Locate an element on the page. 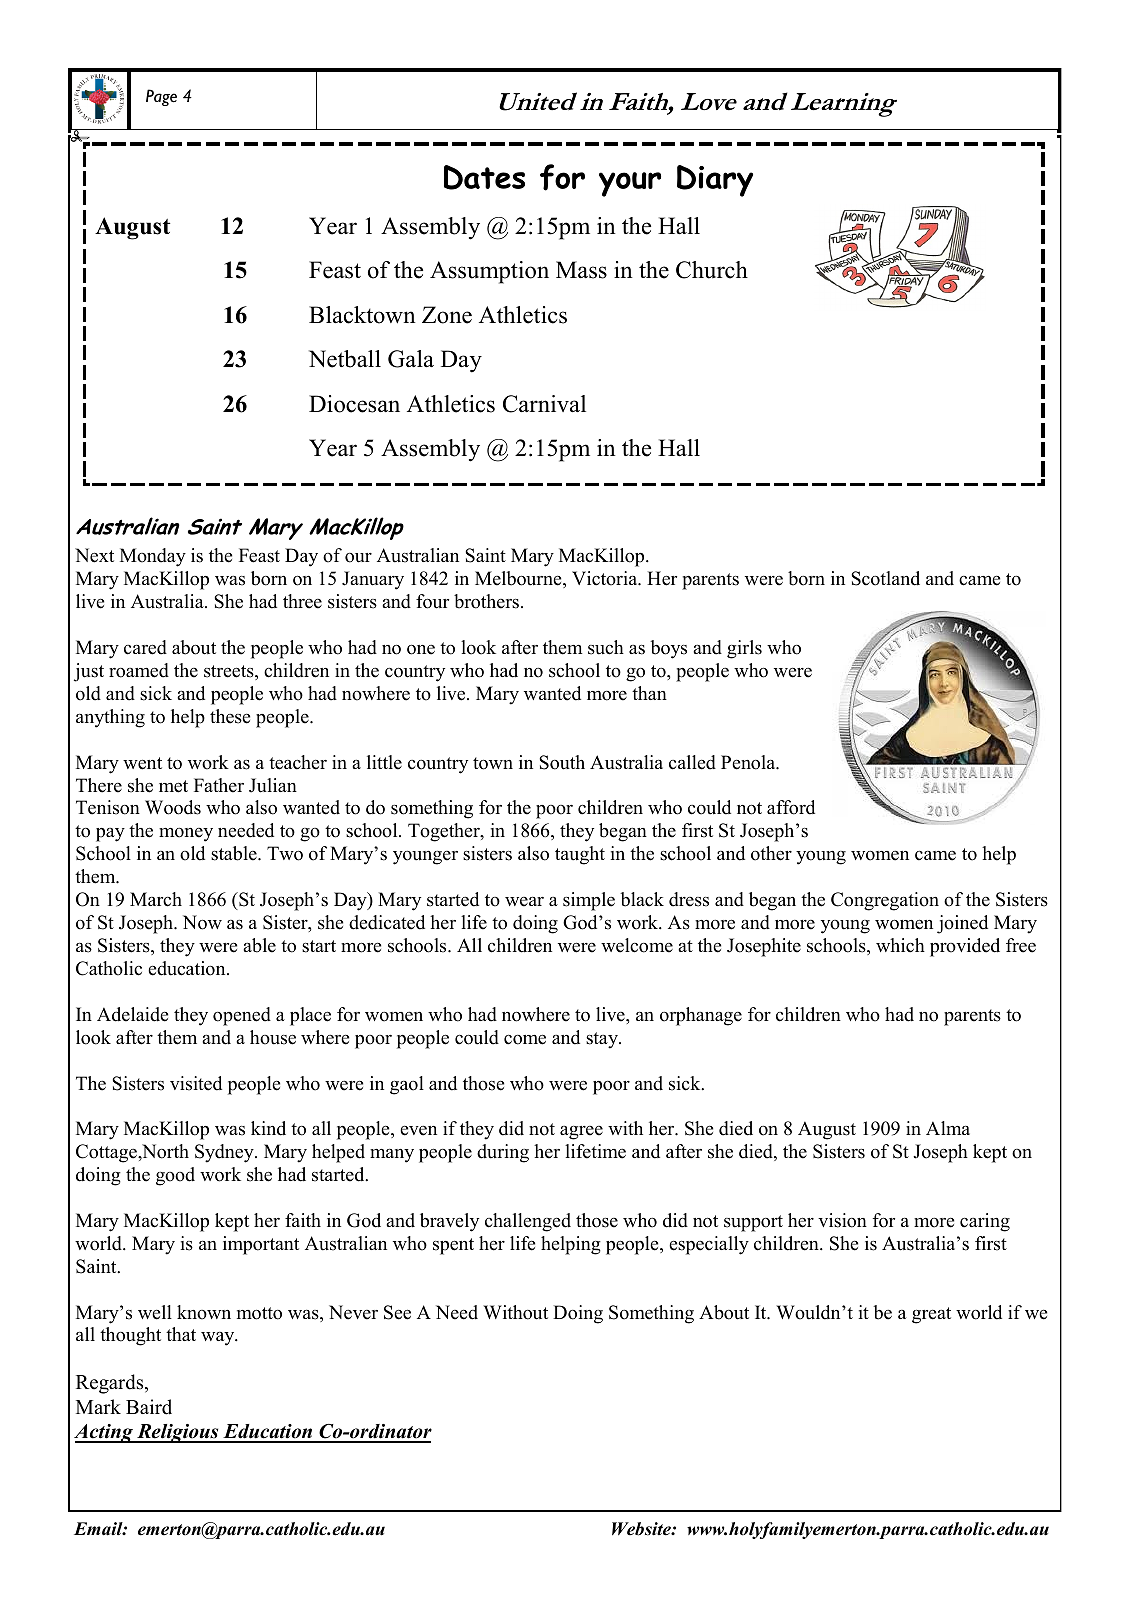 The height and width of the page is (1598, 1130). Monday is located at coordinates (153, 557).
